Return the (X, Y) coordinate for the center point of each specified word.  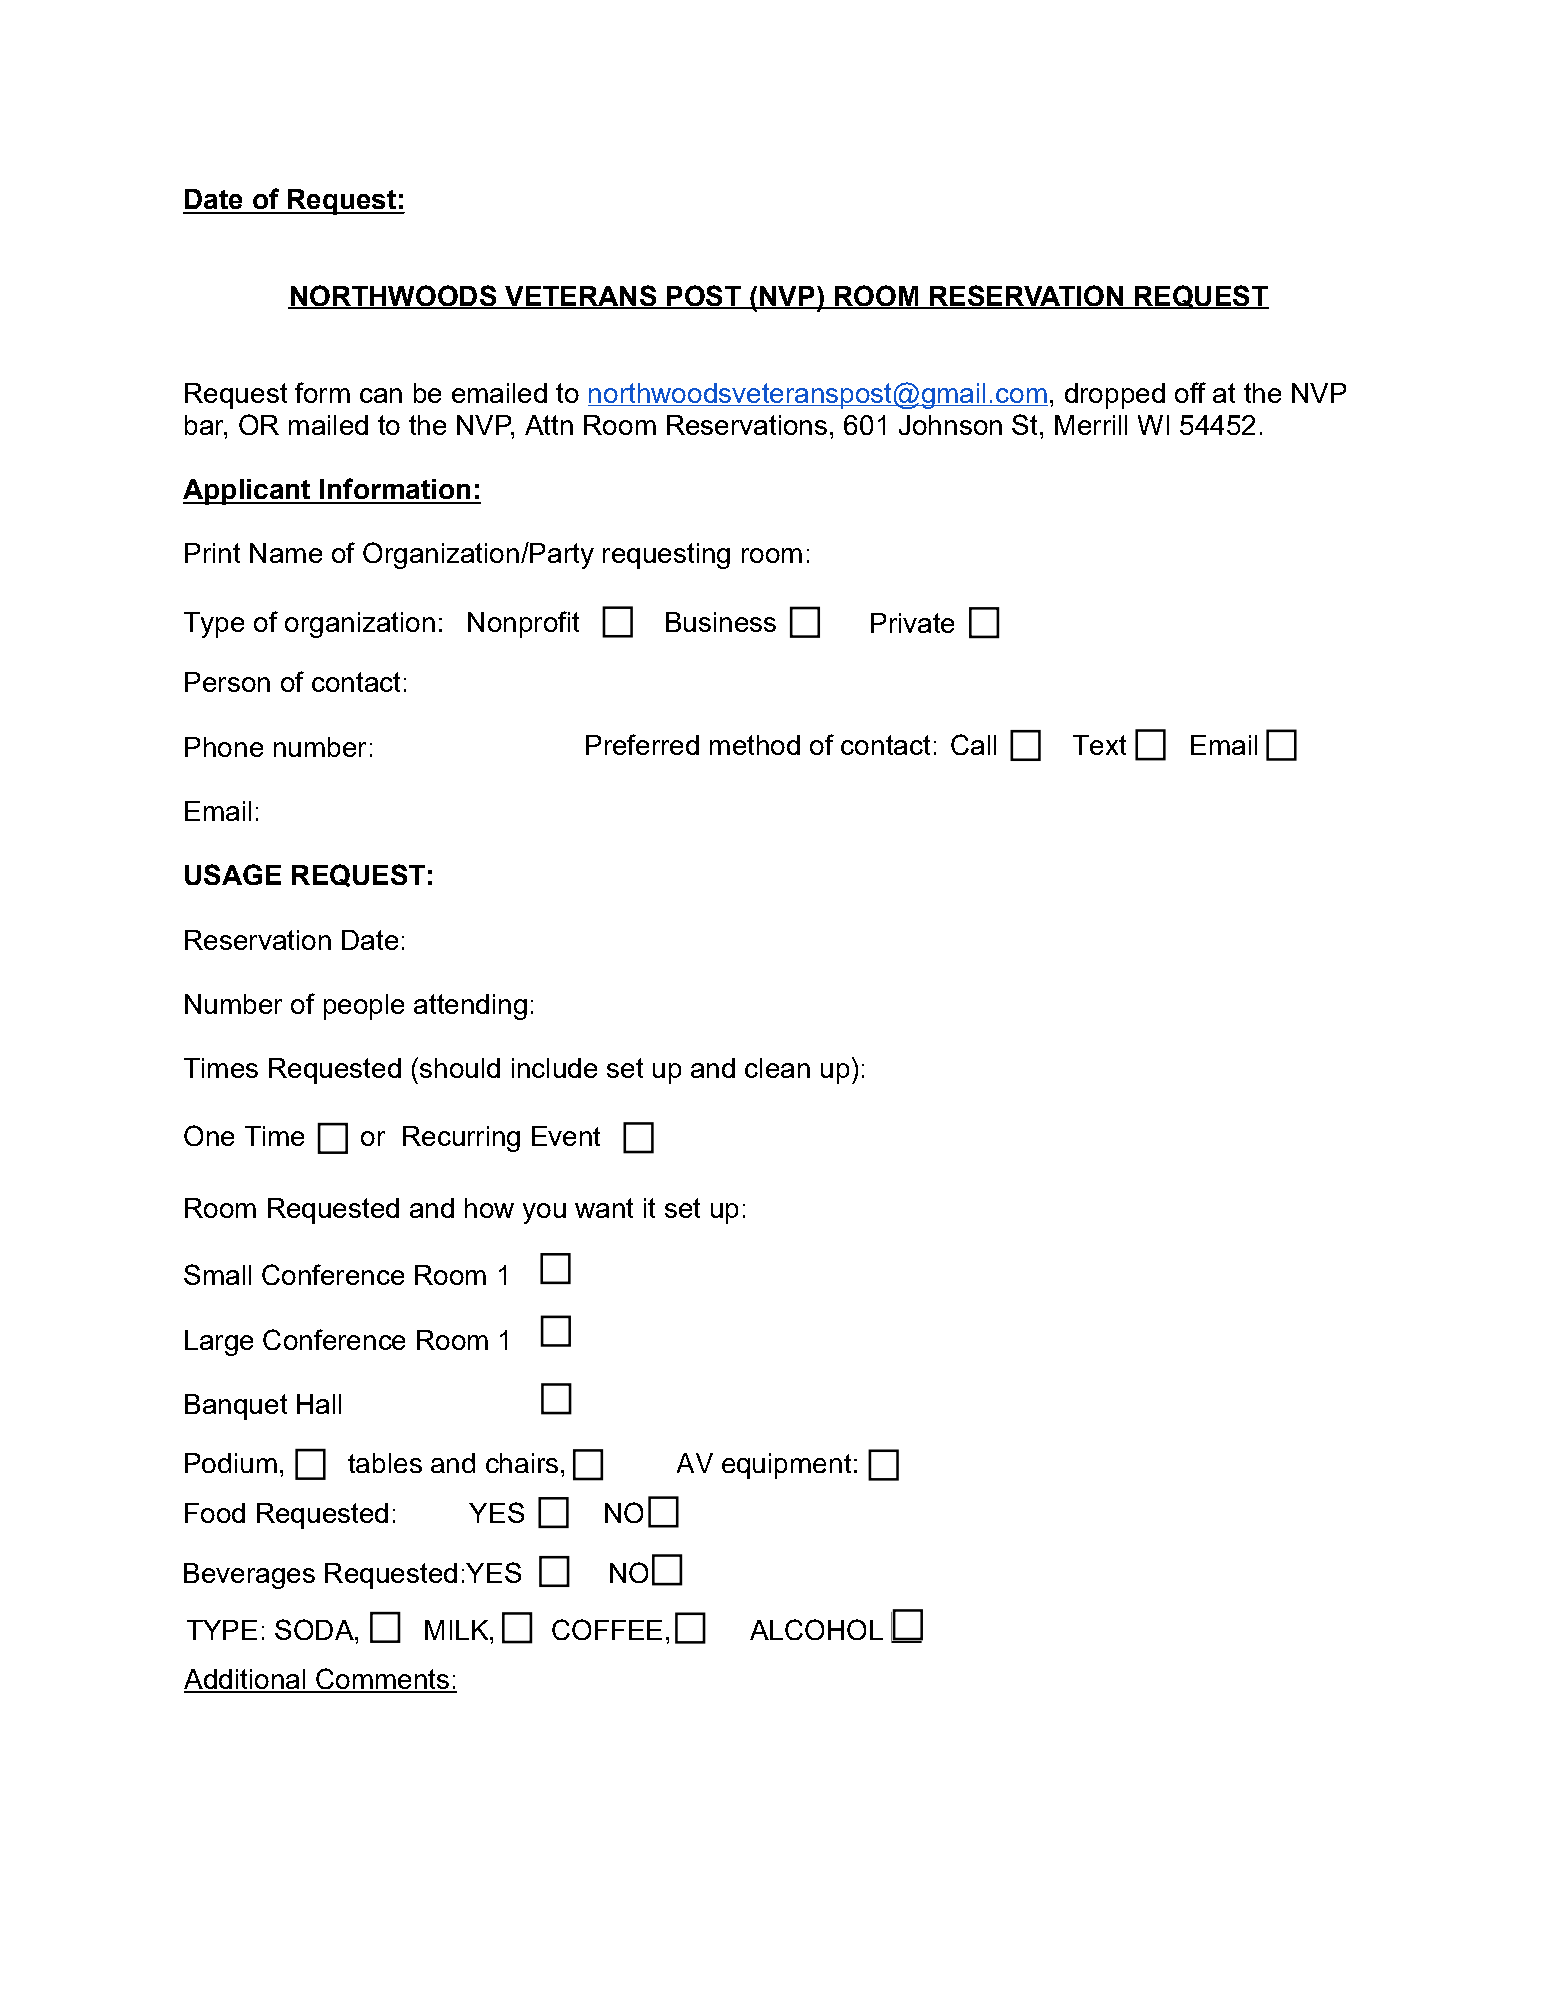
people (364, 1007)
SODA (315, 1629)
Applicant (248, 492)
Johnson (950, 425)
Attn (549, 425)
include (554, 1068)
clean (777, 1068)
